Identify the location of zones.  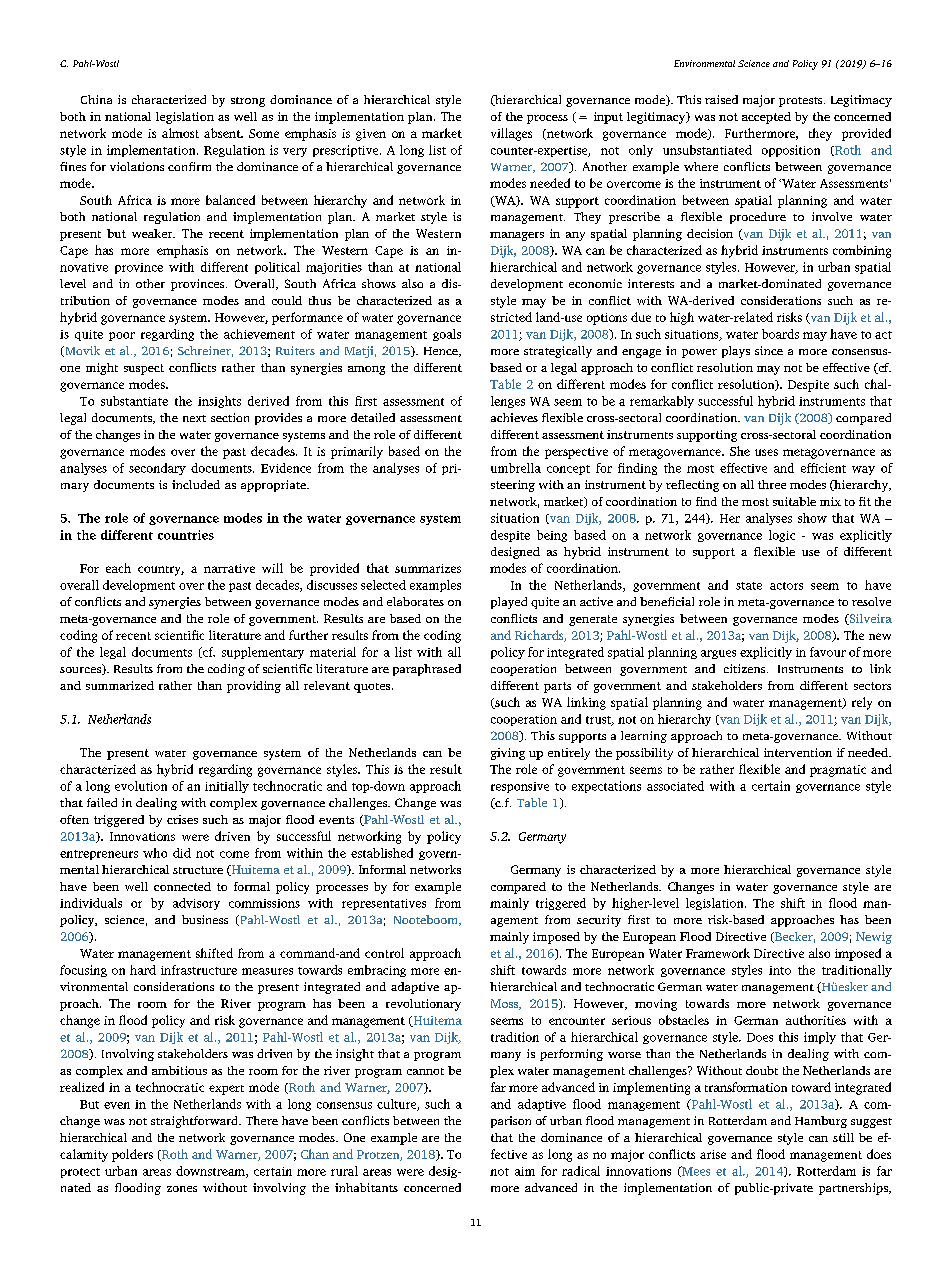
(182, 1189).
